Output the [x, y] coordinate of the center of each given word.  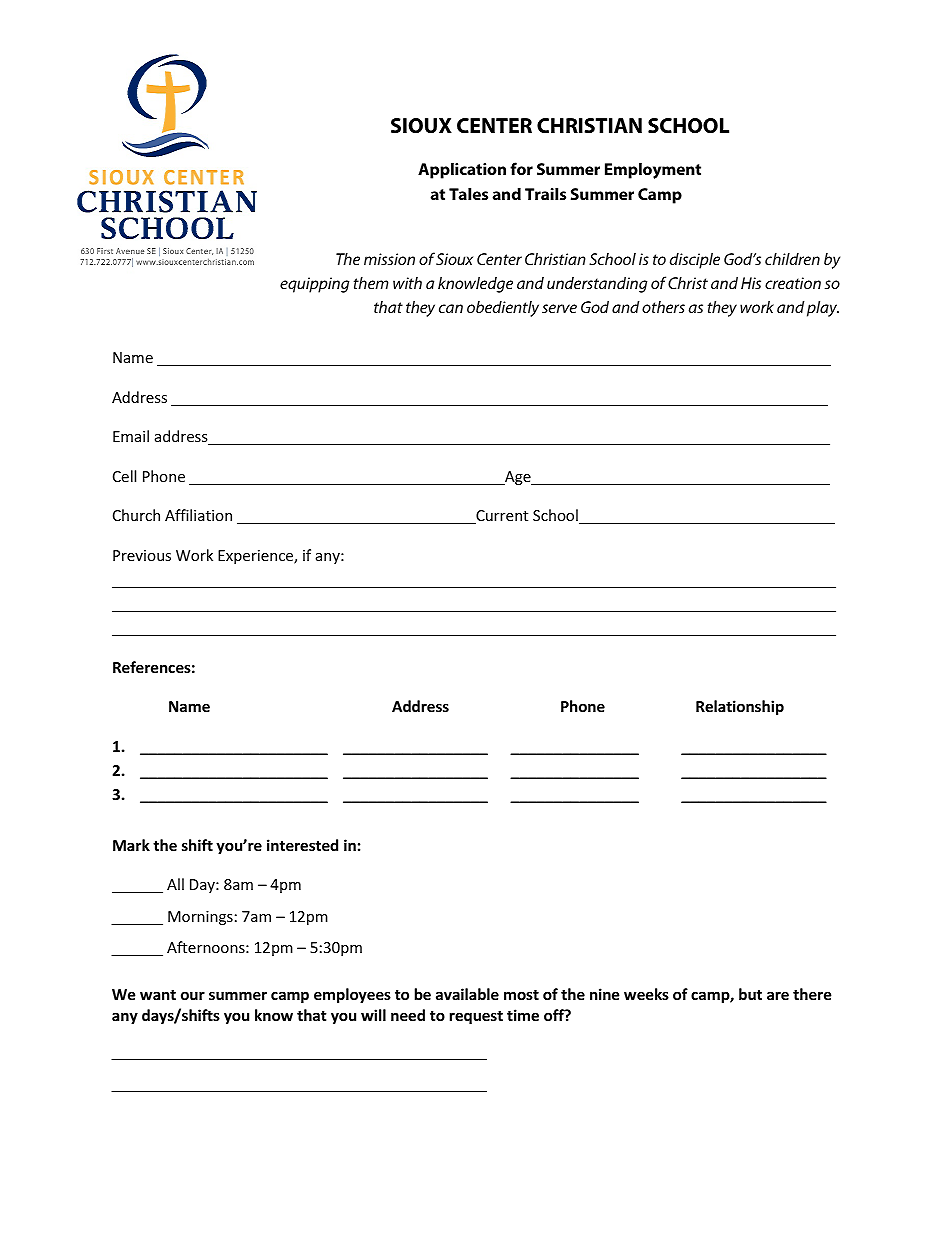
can [451, 308]
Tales [468, 194]
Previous [142, 555]
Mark [131, 845]
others [663, 307]
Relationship [740, 707]
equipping [314, 285]
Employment [653, 171]
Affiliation [198, 515]
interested [302, 845]
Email [131, 436]
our [193, 995]
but [750, 994]
